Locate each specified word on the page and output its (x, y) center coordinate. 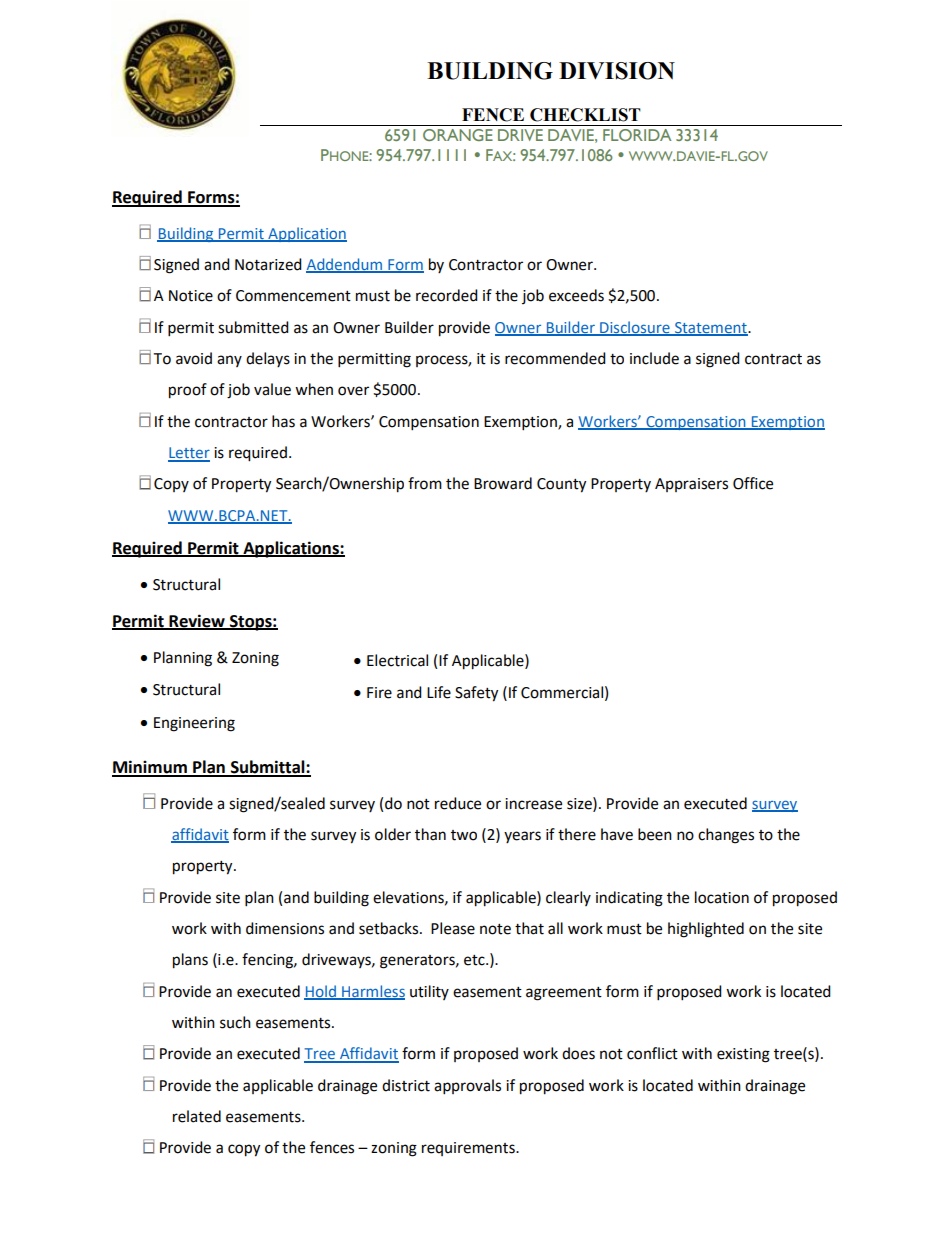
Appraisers (691, 485)
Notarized (268, 264)
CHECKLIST (585, 115)
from (425, 483)
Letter (189, 454)
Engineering (194, 724)
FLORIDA (637, 135)
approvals (467, 1087)
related (197, 1116)
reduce (458, 803)
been (655, 834)
